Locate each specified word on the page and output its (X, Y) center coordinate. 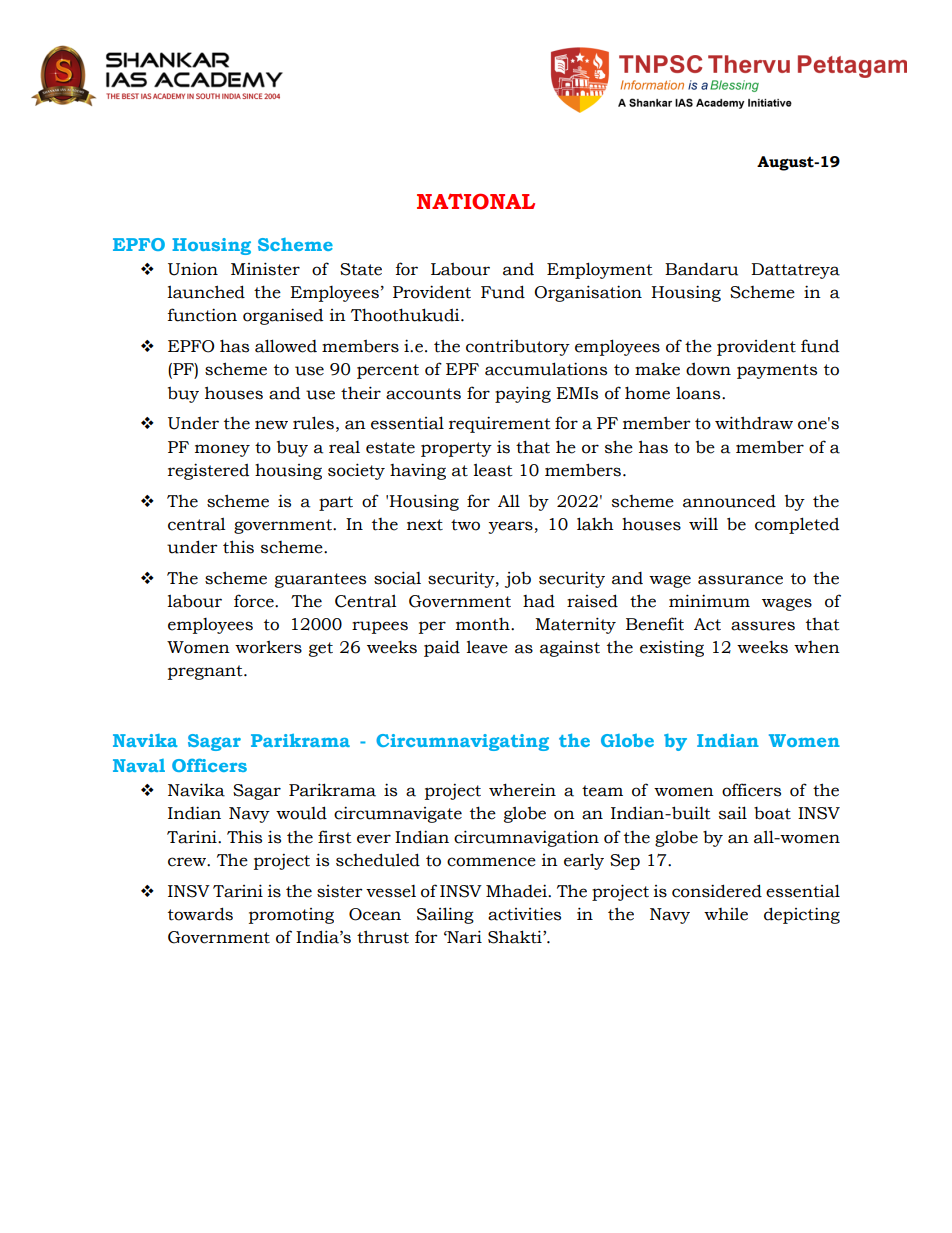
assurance (740, 580)
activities (524, 914)
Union (193, 269)
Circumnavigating (462, 742)
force (255, 601)
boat (772, 813)
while (726, 914)
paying (523, 394)
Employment (600, 270)
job (518, 580)
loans (699, 393)
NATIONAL (476, 201)
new (271, 425)
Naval (139, 765)
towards (200, 914)
